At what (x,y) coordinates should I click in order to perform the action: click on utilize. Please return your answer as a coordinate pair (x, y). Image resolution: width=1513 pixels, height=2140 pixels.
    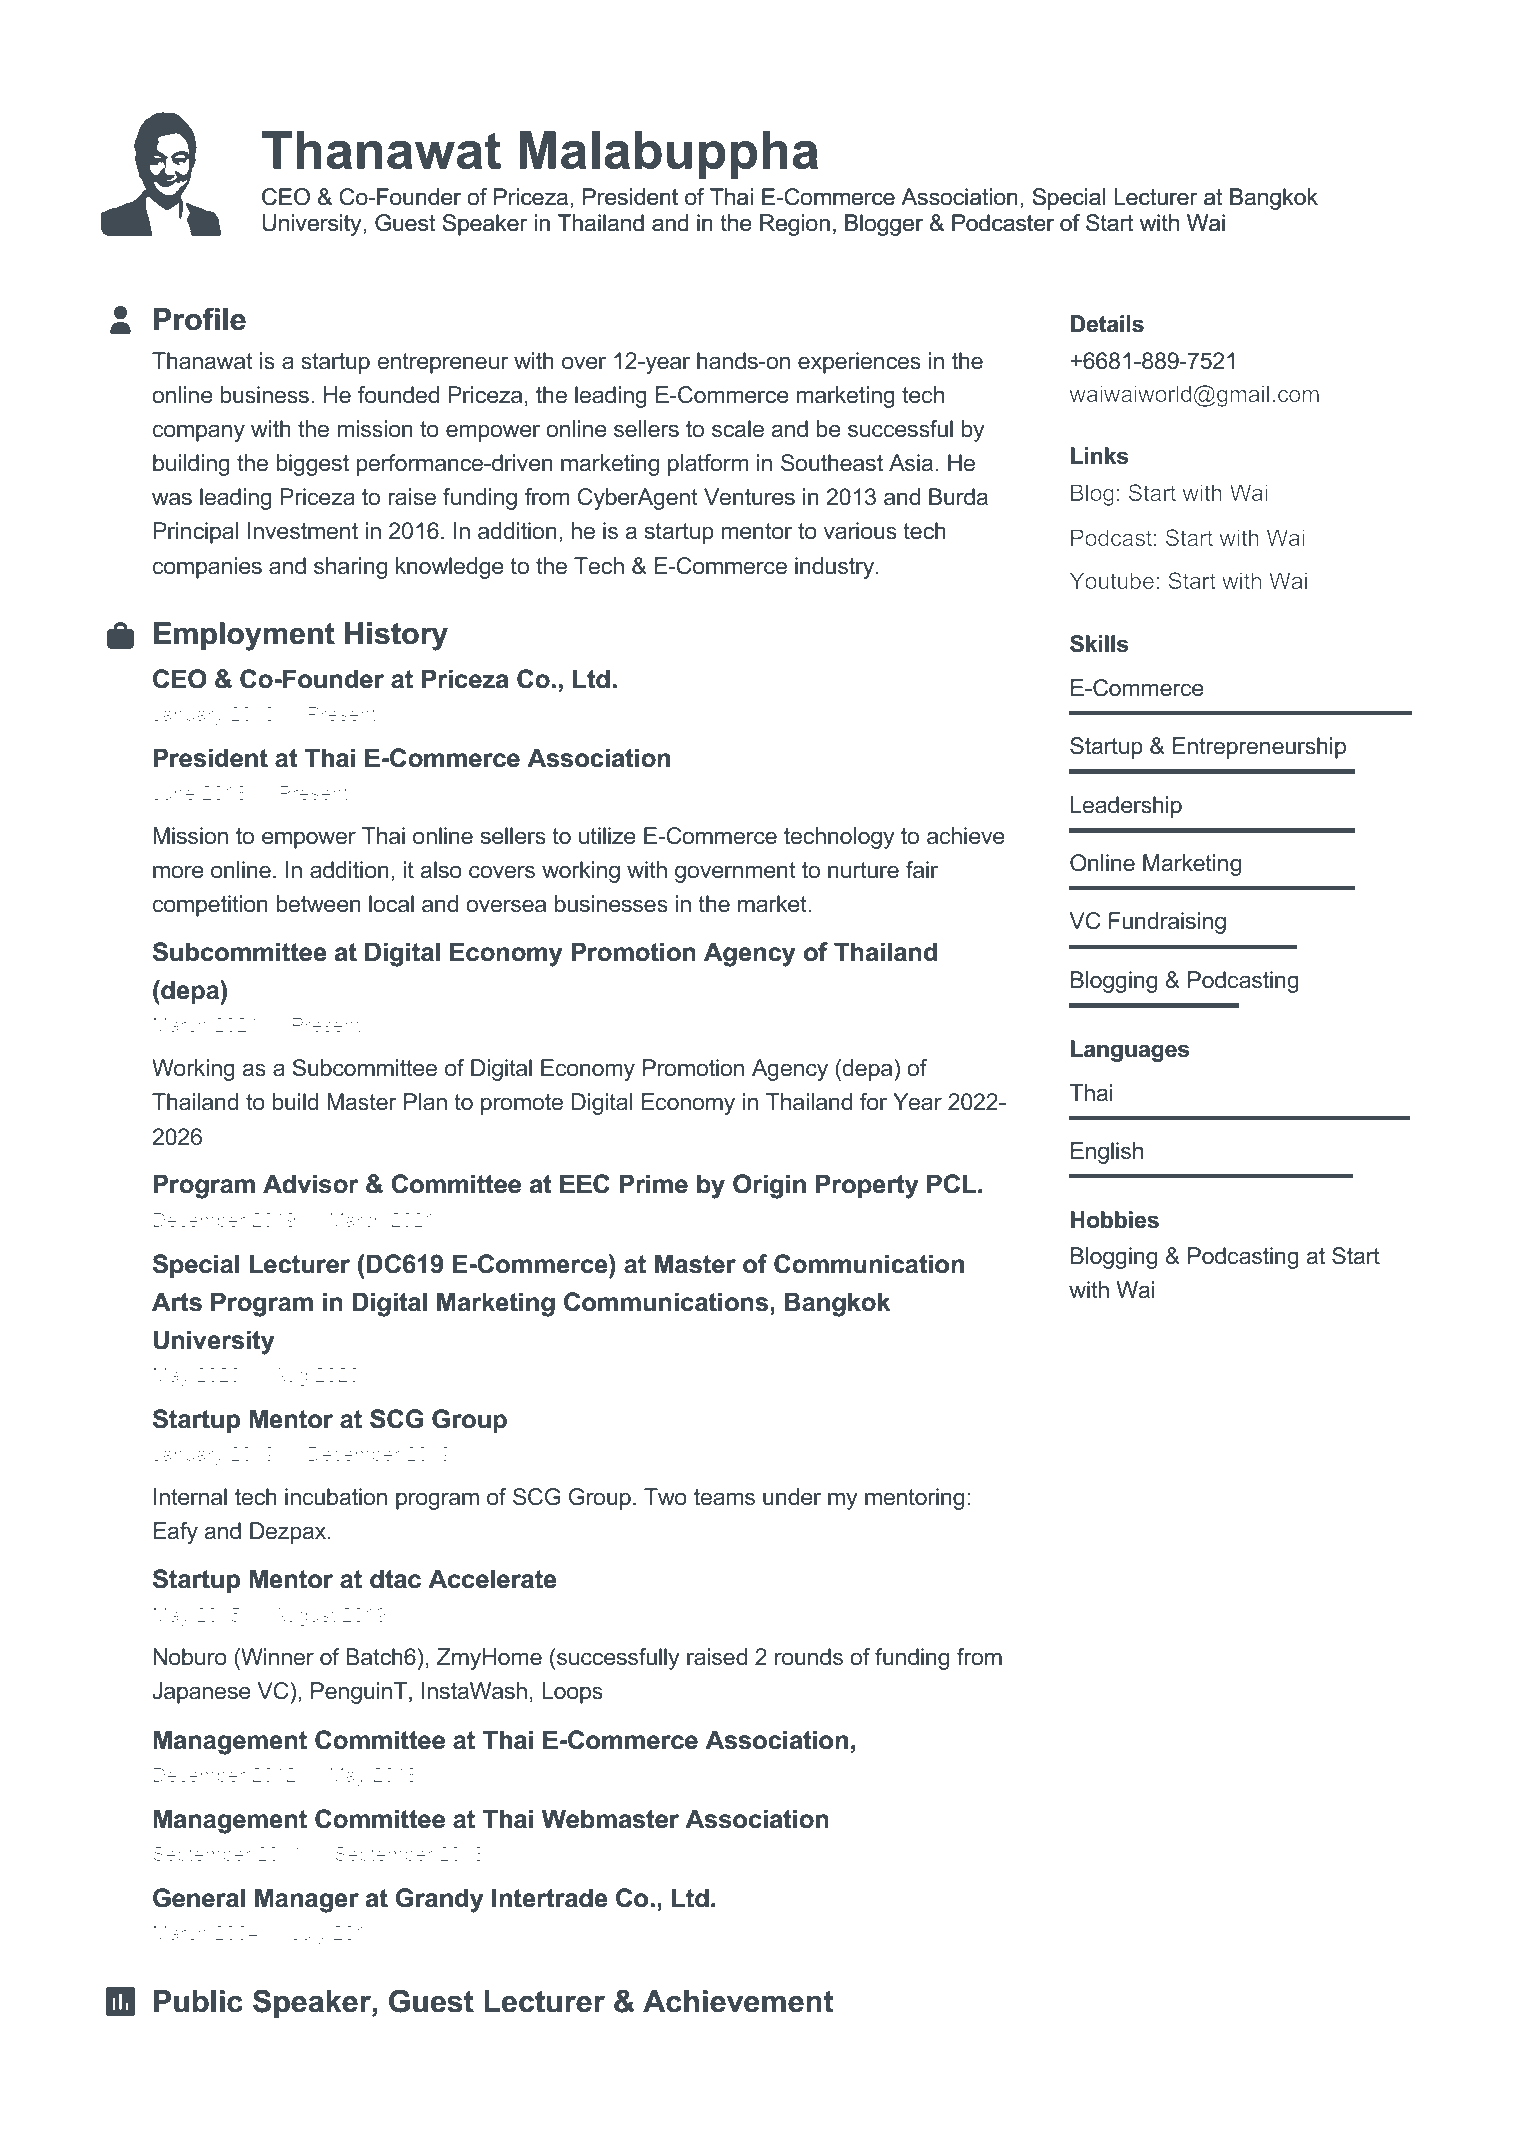
    Looking at the image, I should click on (607, 836).
